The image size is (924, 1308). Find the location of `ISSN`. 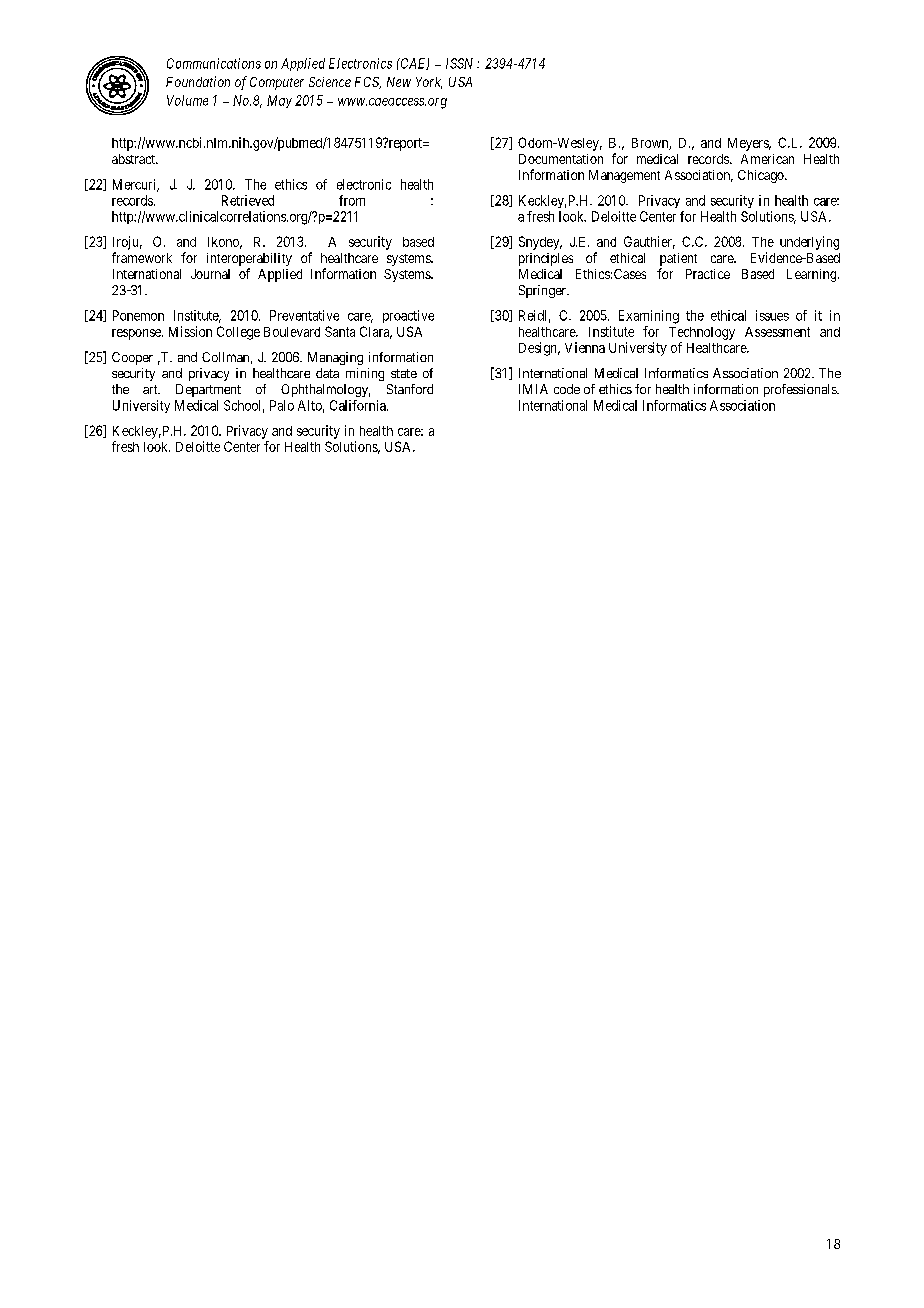

ISSN is located at coordinates (459, 63).
